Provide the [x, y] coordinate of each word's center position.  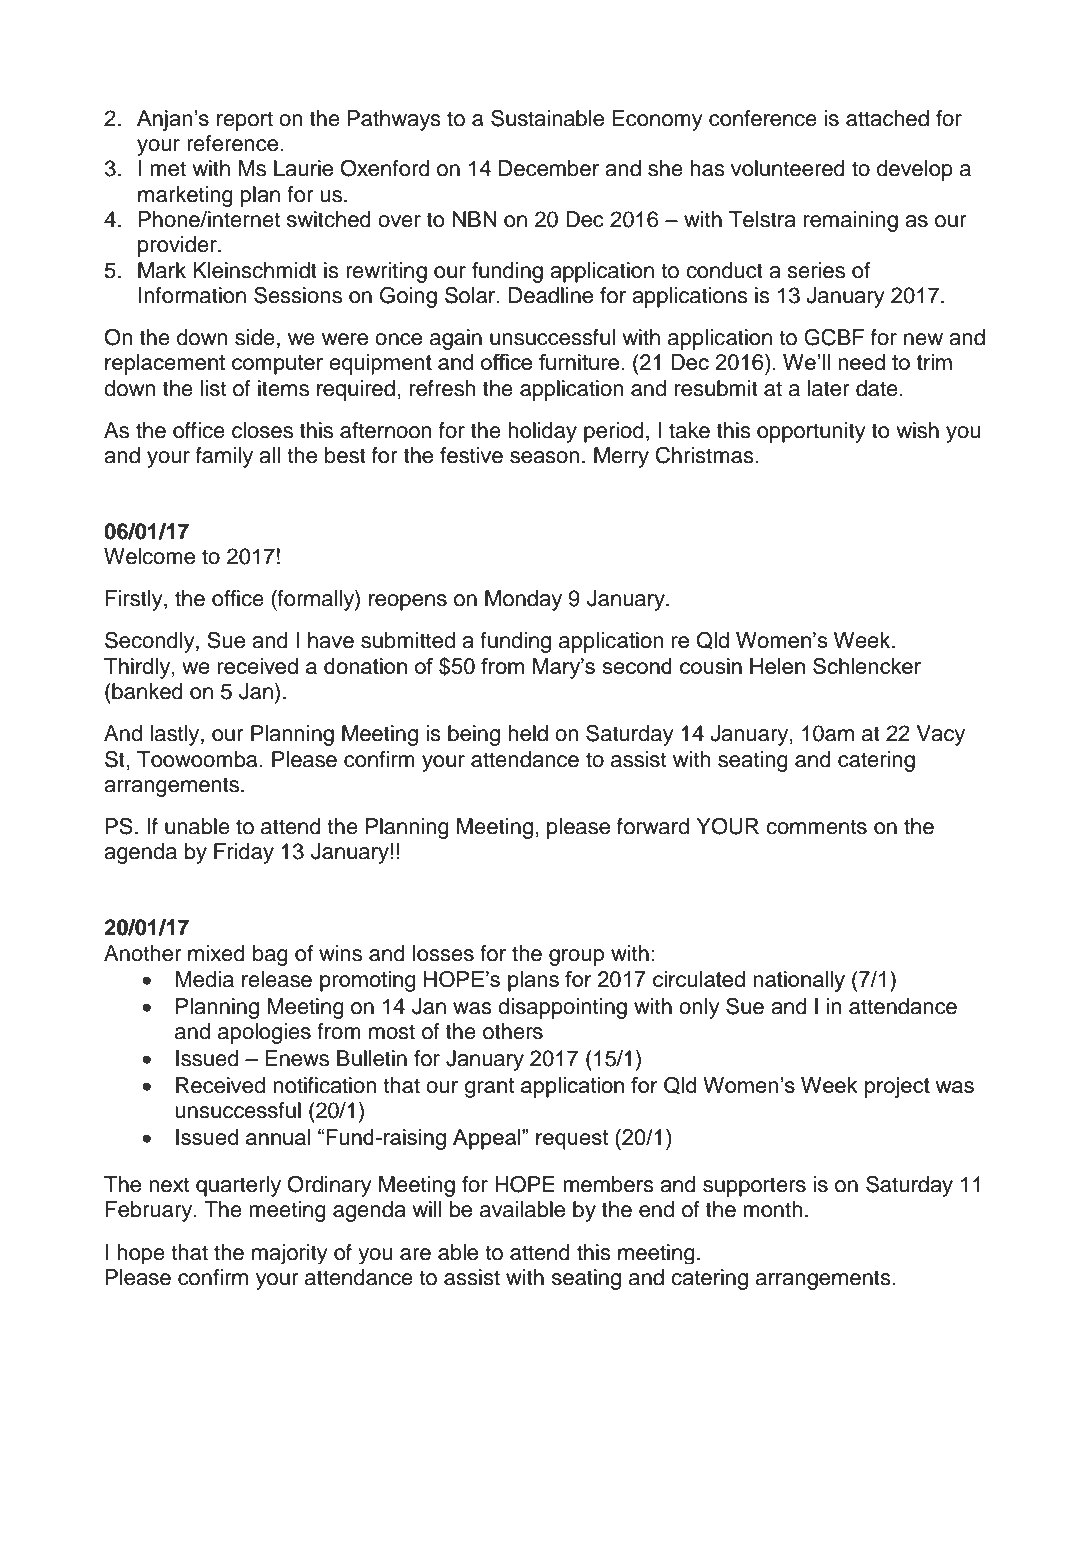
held [528, 733]
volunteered [788, 168]
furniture [580, 362]
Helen [777, 666]
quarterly [238, 1186]
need [861, 362]
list [213, 388]
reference [234, 143]
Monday [523, 600]
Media [205, 979]
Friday [244, 853]
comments [816, 827]
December [549, 168]
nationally [799, 981]
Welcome [149, 556]
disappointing [562, 1008]
